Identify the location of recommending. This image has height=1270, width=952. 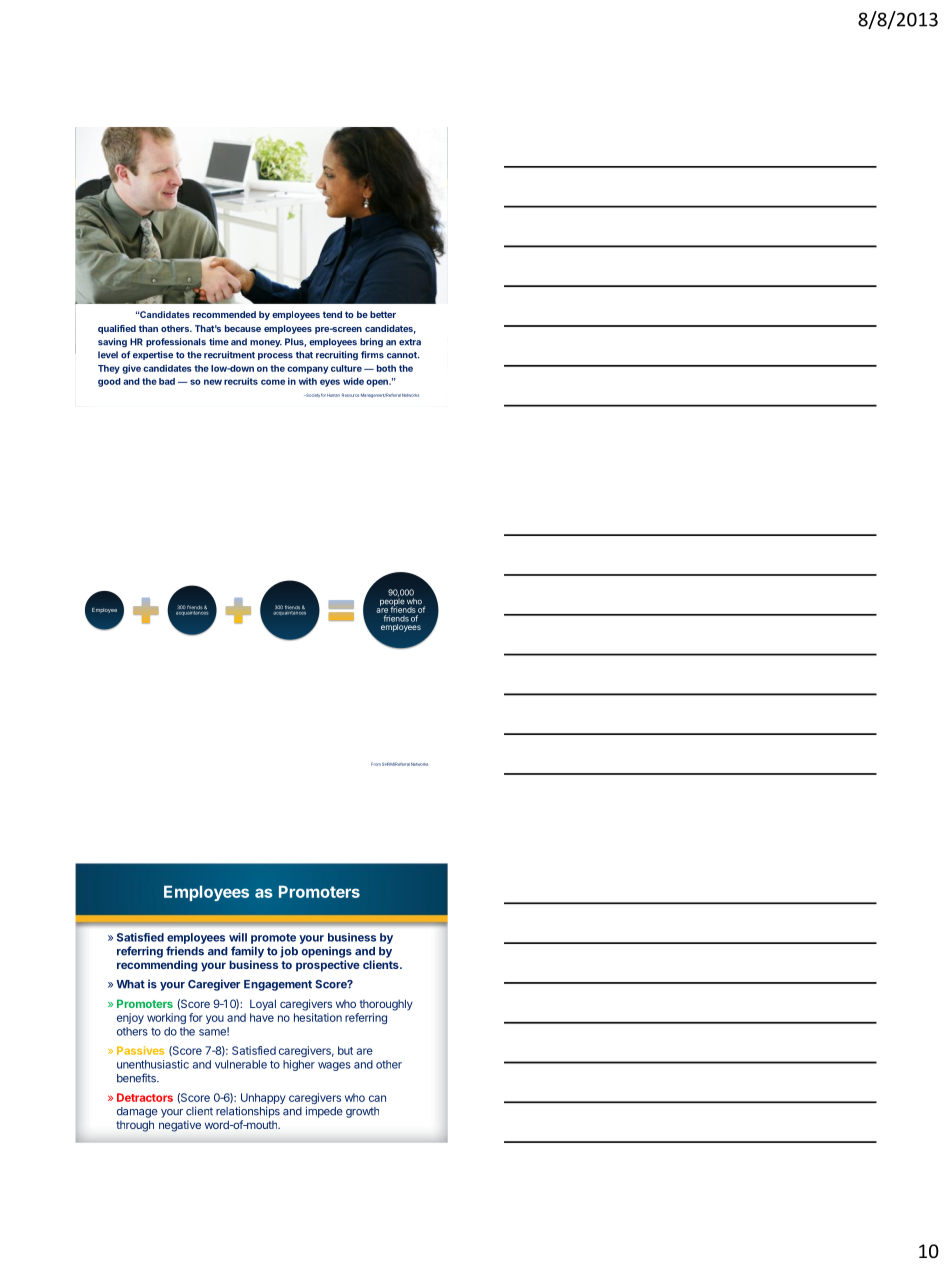
(157, 966).
